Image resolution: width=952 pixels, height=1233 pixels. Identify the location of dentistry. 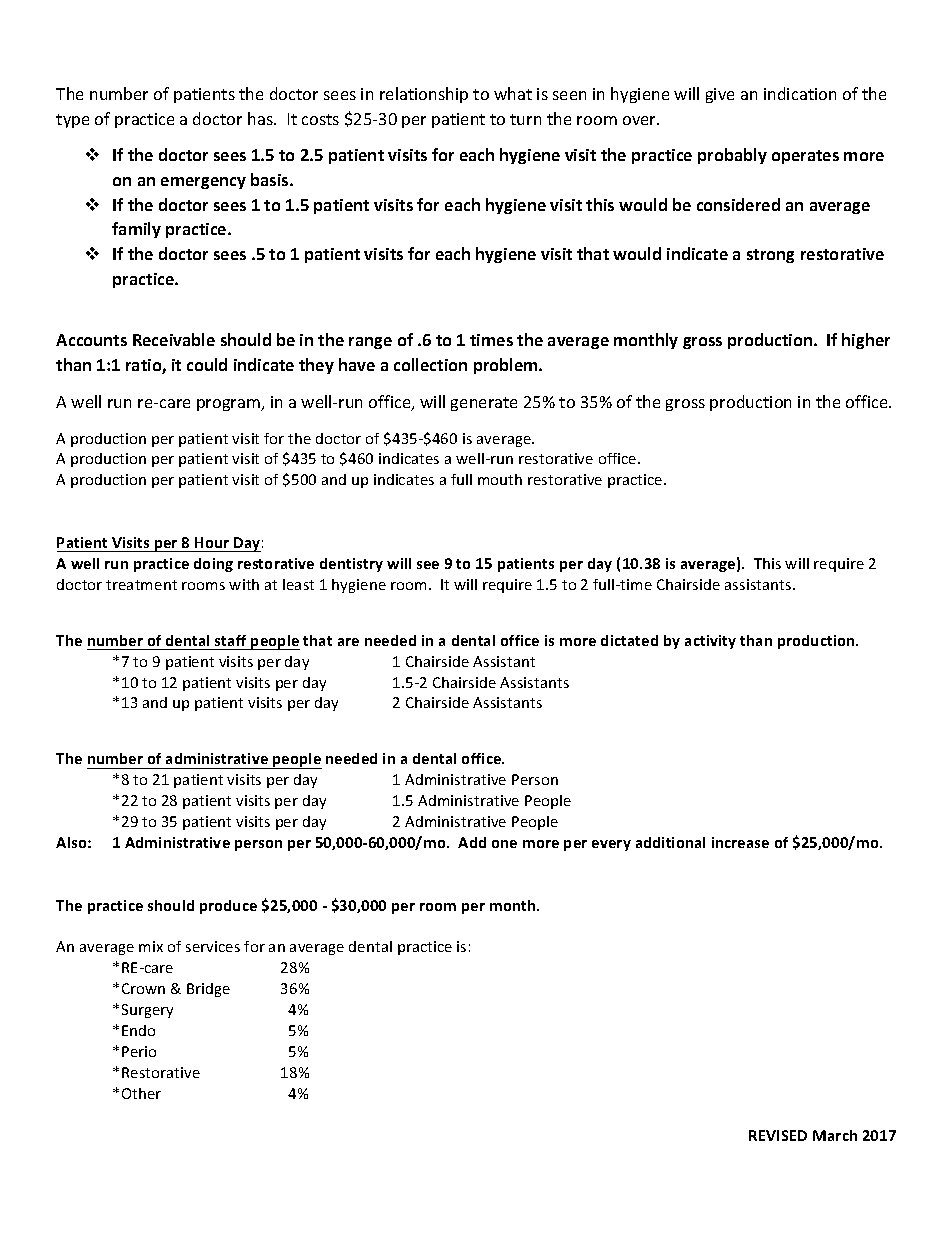
(351, 565).
